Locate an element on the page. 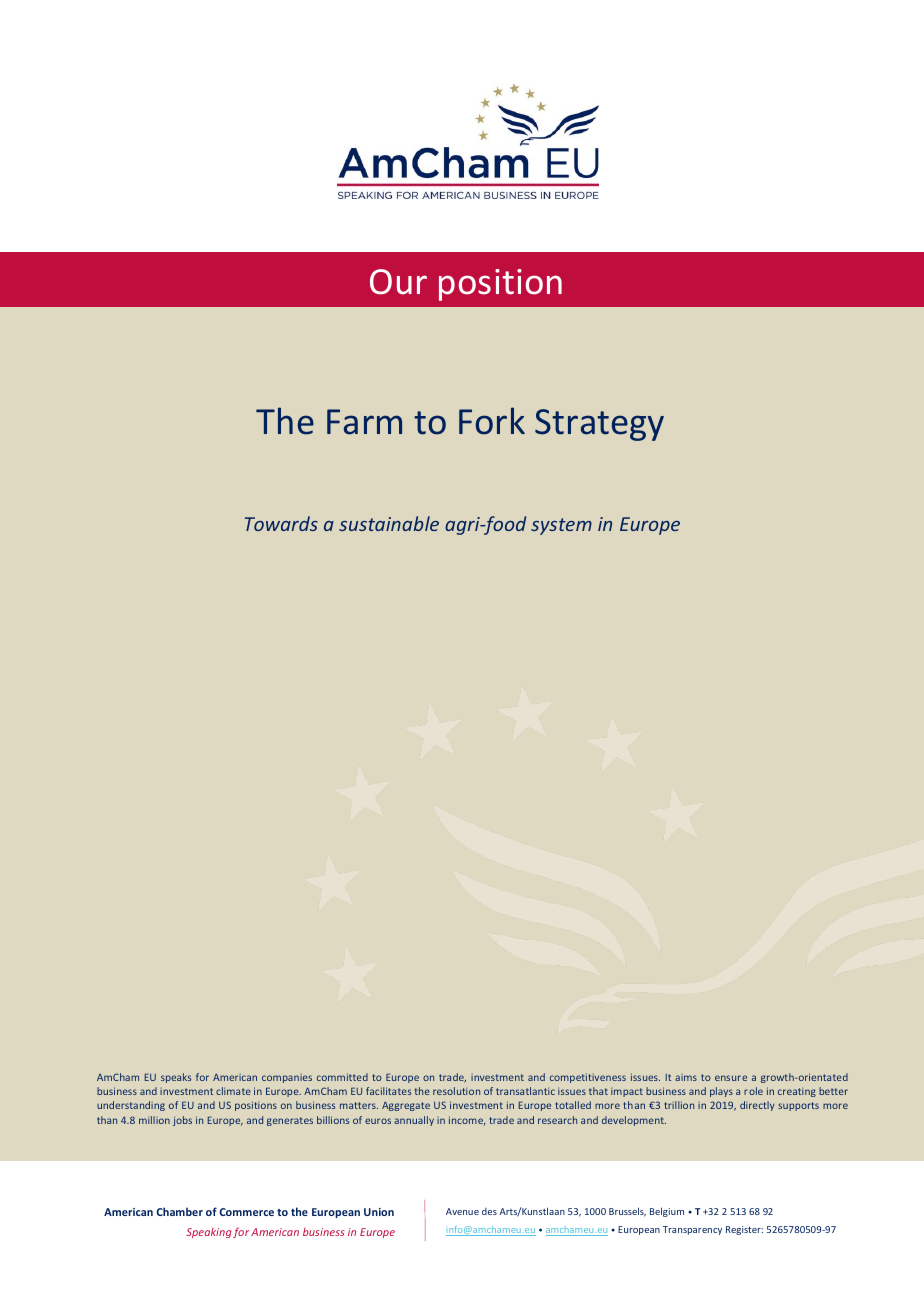 Image resolution: width=924 pixels, height=1308 pixels. competitiveness is located at coordinates (588, 1078).
